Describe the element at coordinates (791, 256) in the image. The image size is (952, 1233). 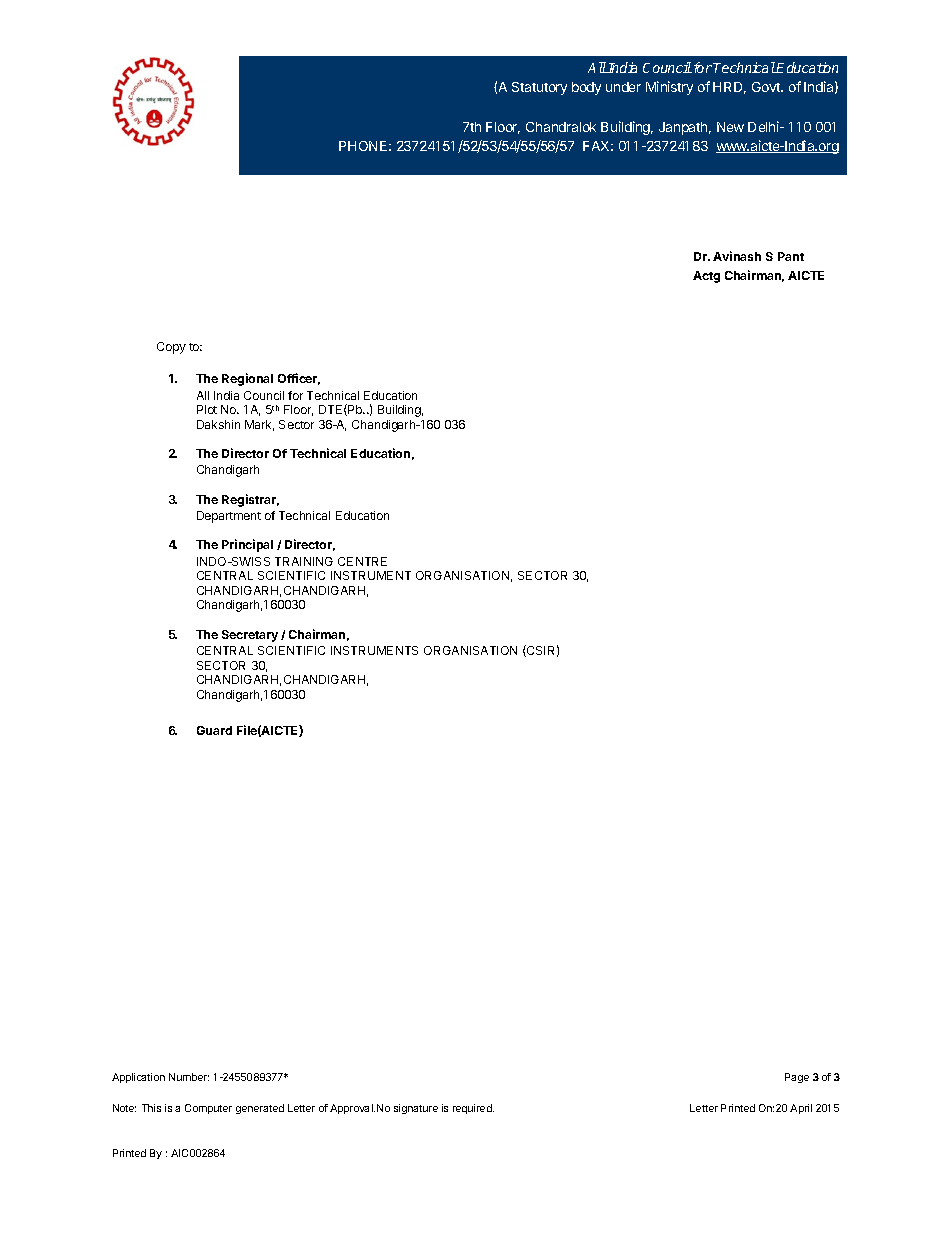
I see `Pant` at that location.
